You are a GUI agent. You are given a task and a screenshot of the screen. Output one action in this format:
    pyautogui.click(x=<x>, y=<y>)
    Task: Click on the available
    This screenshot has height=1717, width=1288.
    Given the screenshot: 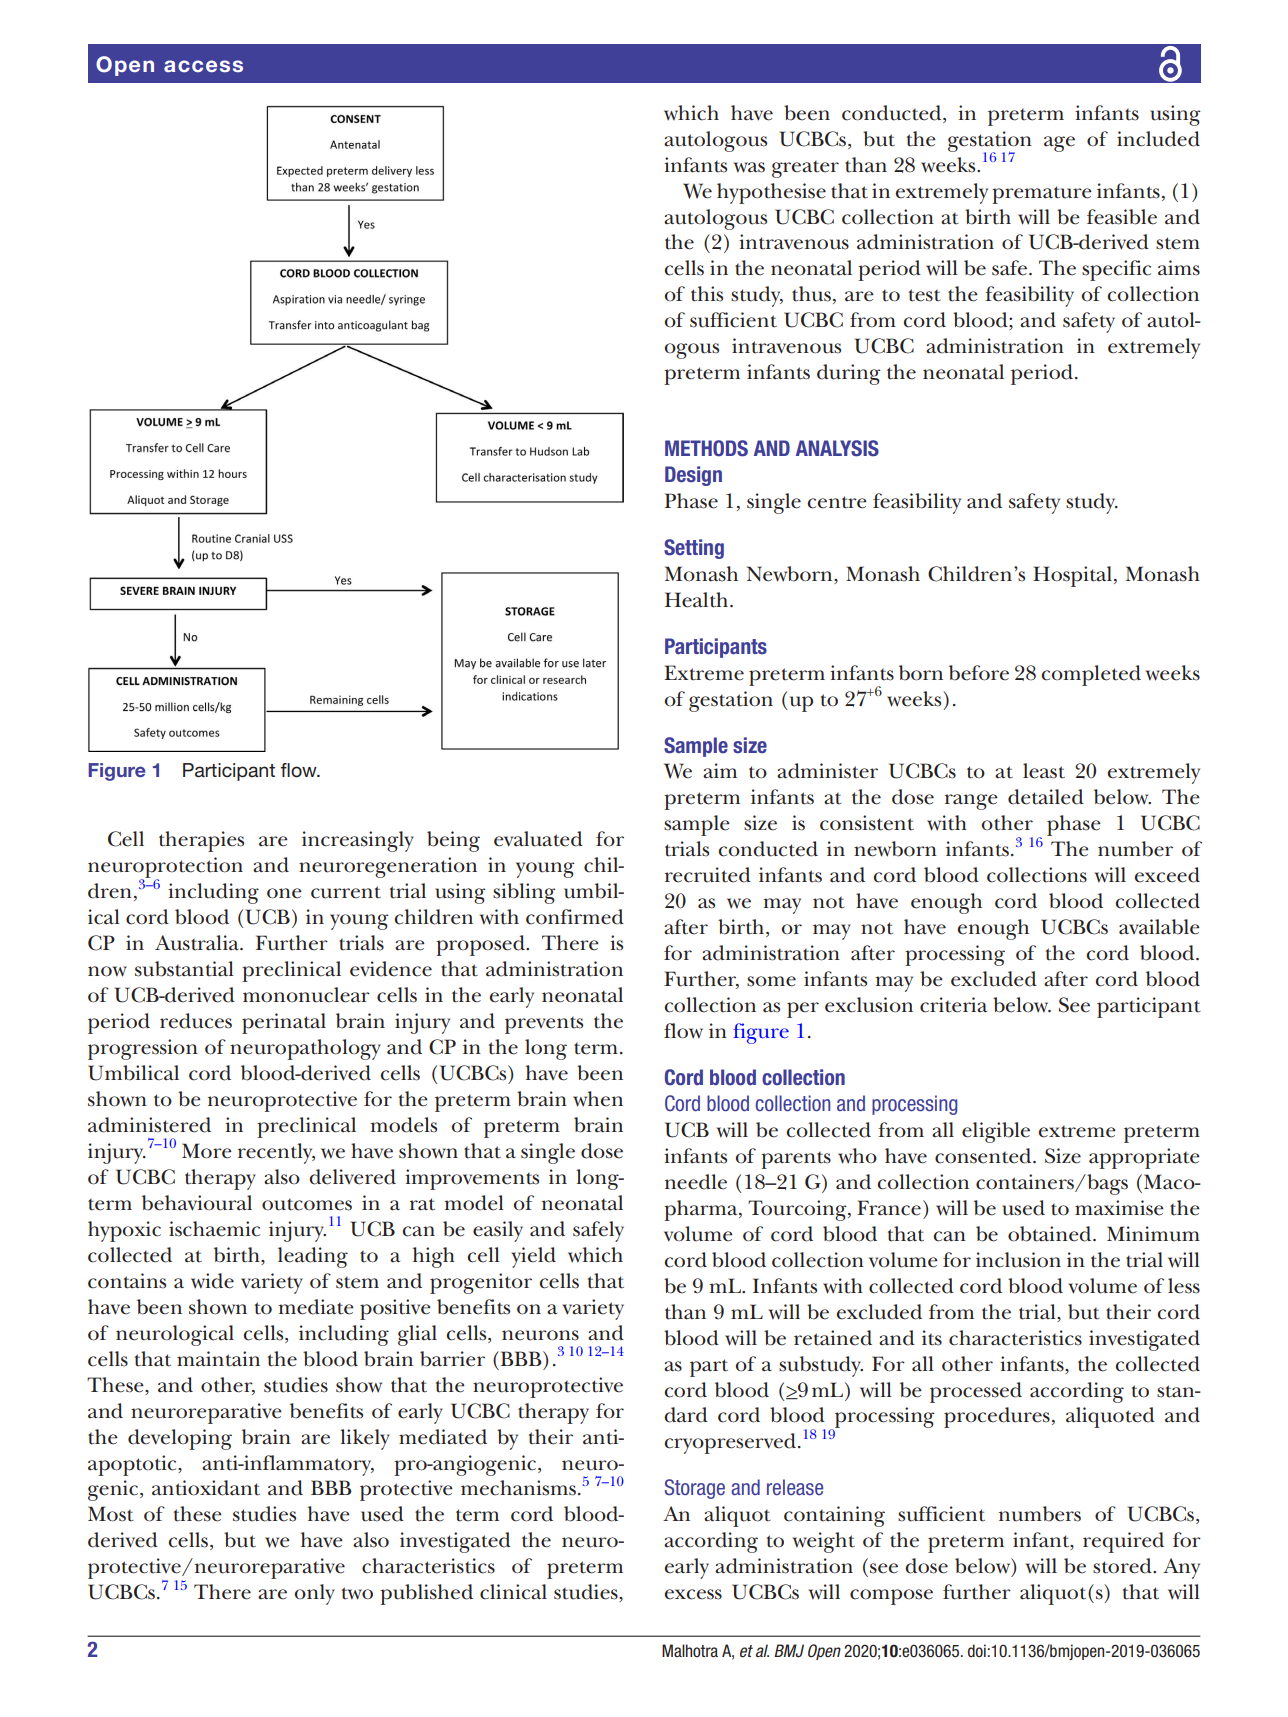 What is the action you would take?
    pyautogui.click(x=1159, y=927)
